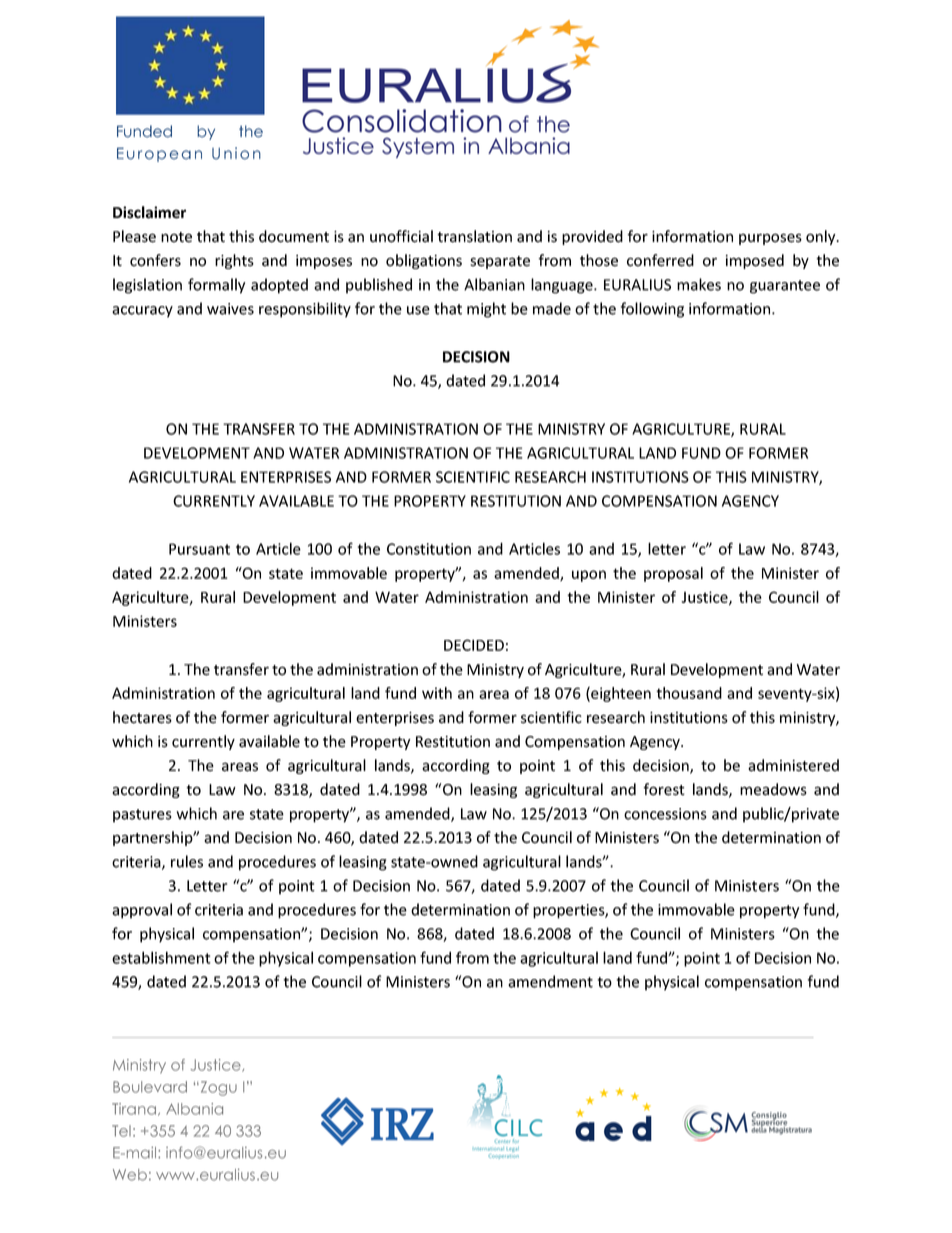  I want to click on hectares, so click(142, 717).
